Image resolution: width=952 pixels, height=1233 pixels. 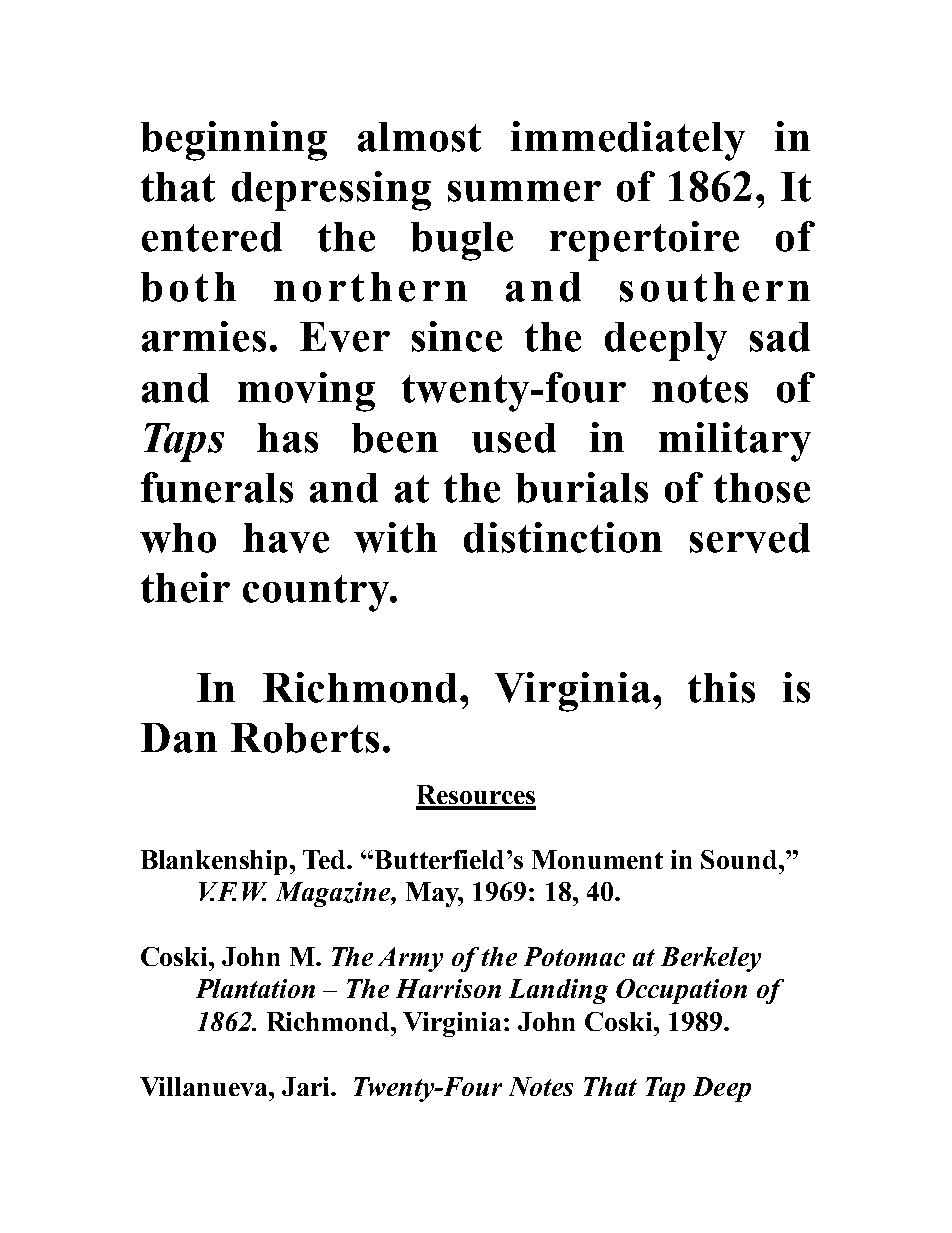 I want to click on country, so click(x=317, y=593).
